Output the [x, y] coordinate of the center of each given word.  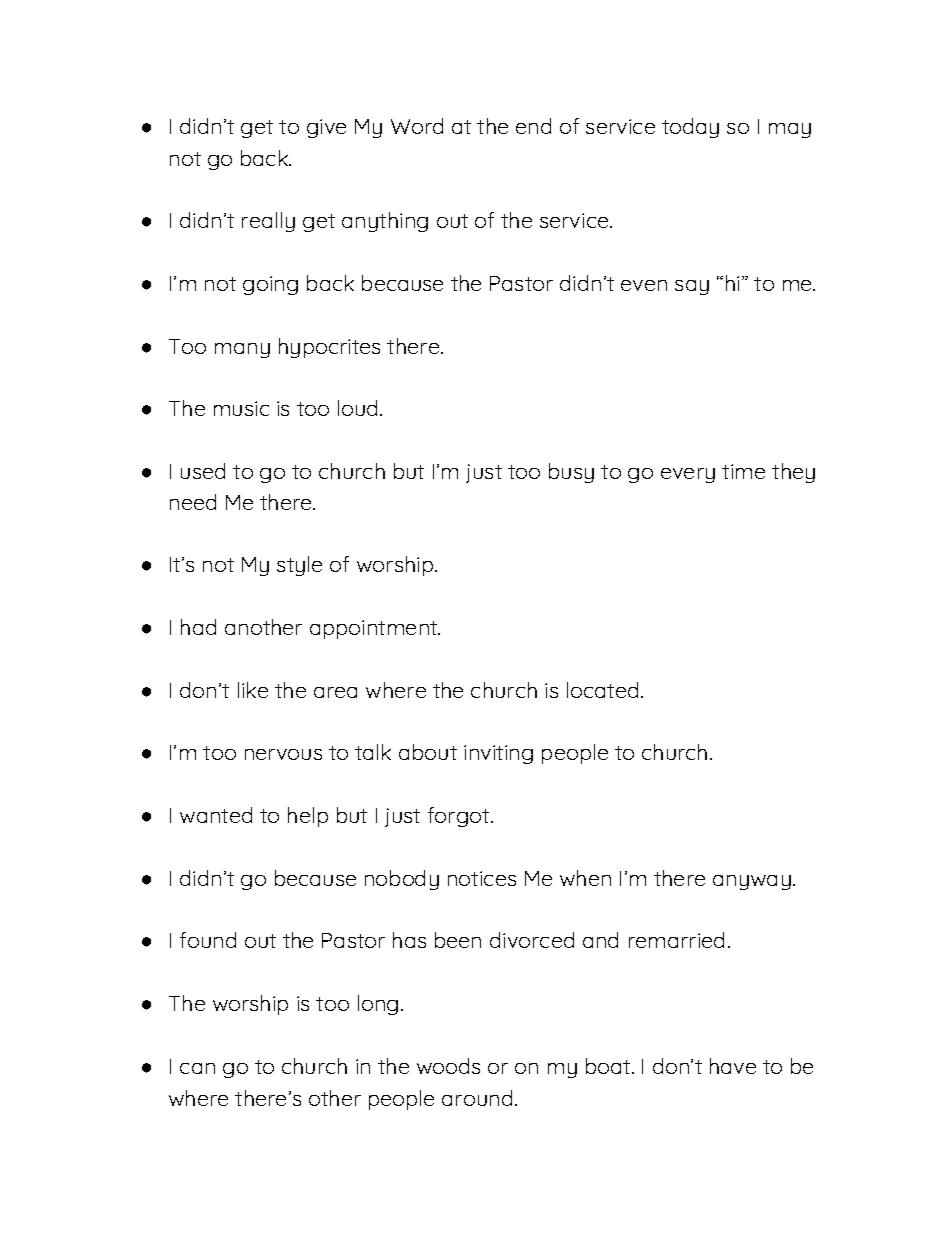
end [533, 126]
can [197, 1068]
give [326, 128]
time [743, 471]
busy [571, 473]
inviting [498, 754]
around [477, 1098]
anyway [752, 882]
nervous [283, 754]
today [690, 128]
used [203, 471]
